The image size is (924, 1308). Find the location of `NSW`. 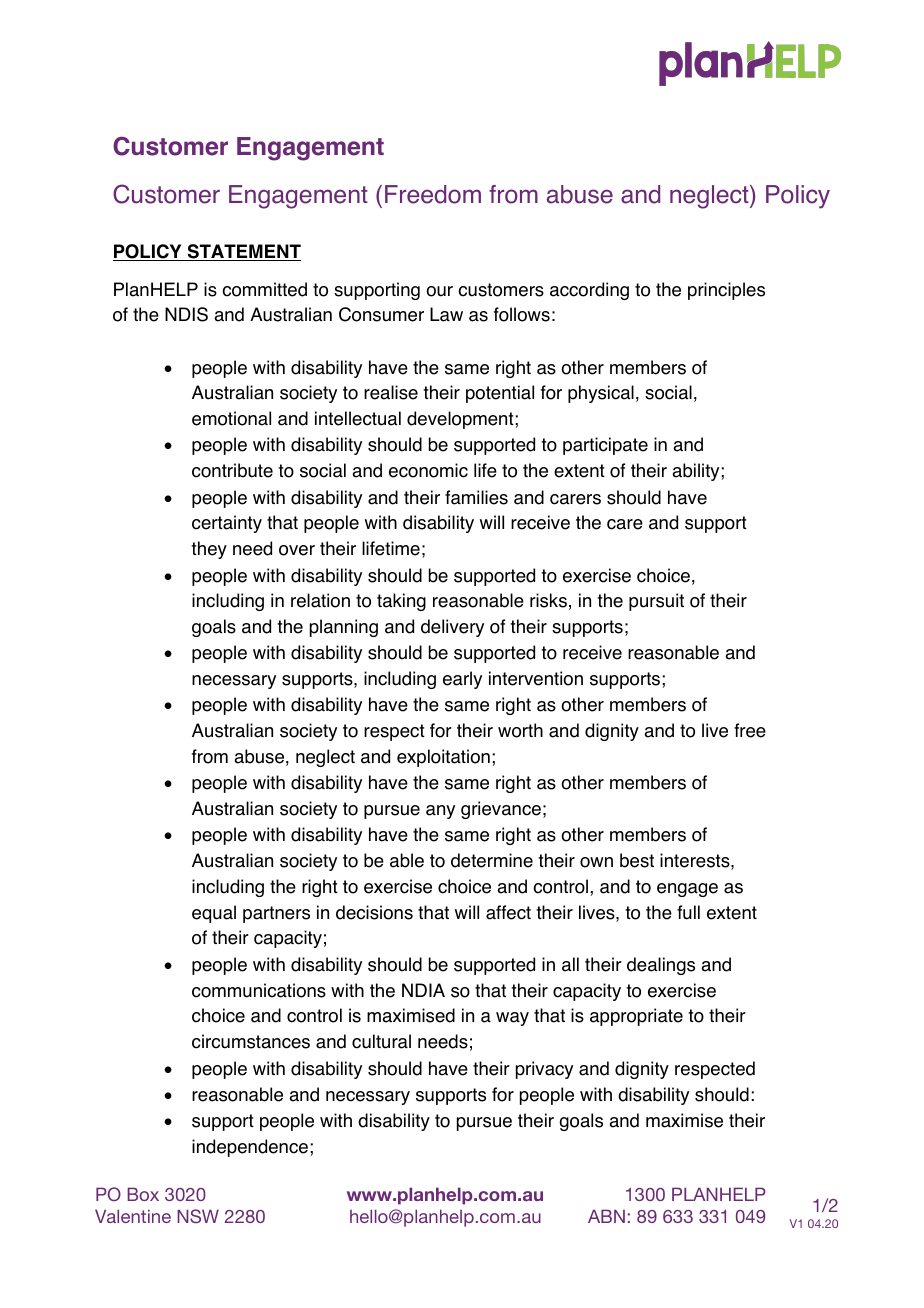

NSW is located at coordinates (198, 1216).
